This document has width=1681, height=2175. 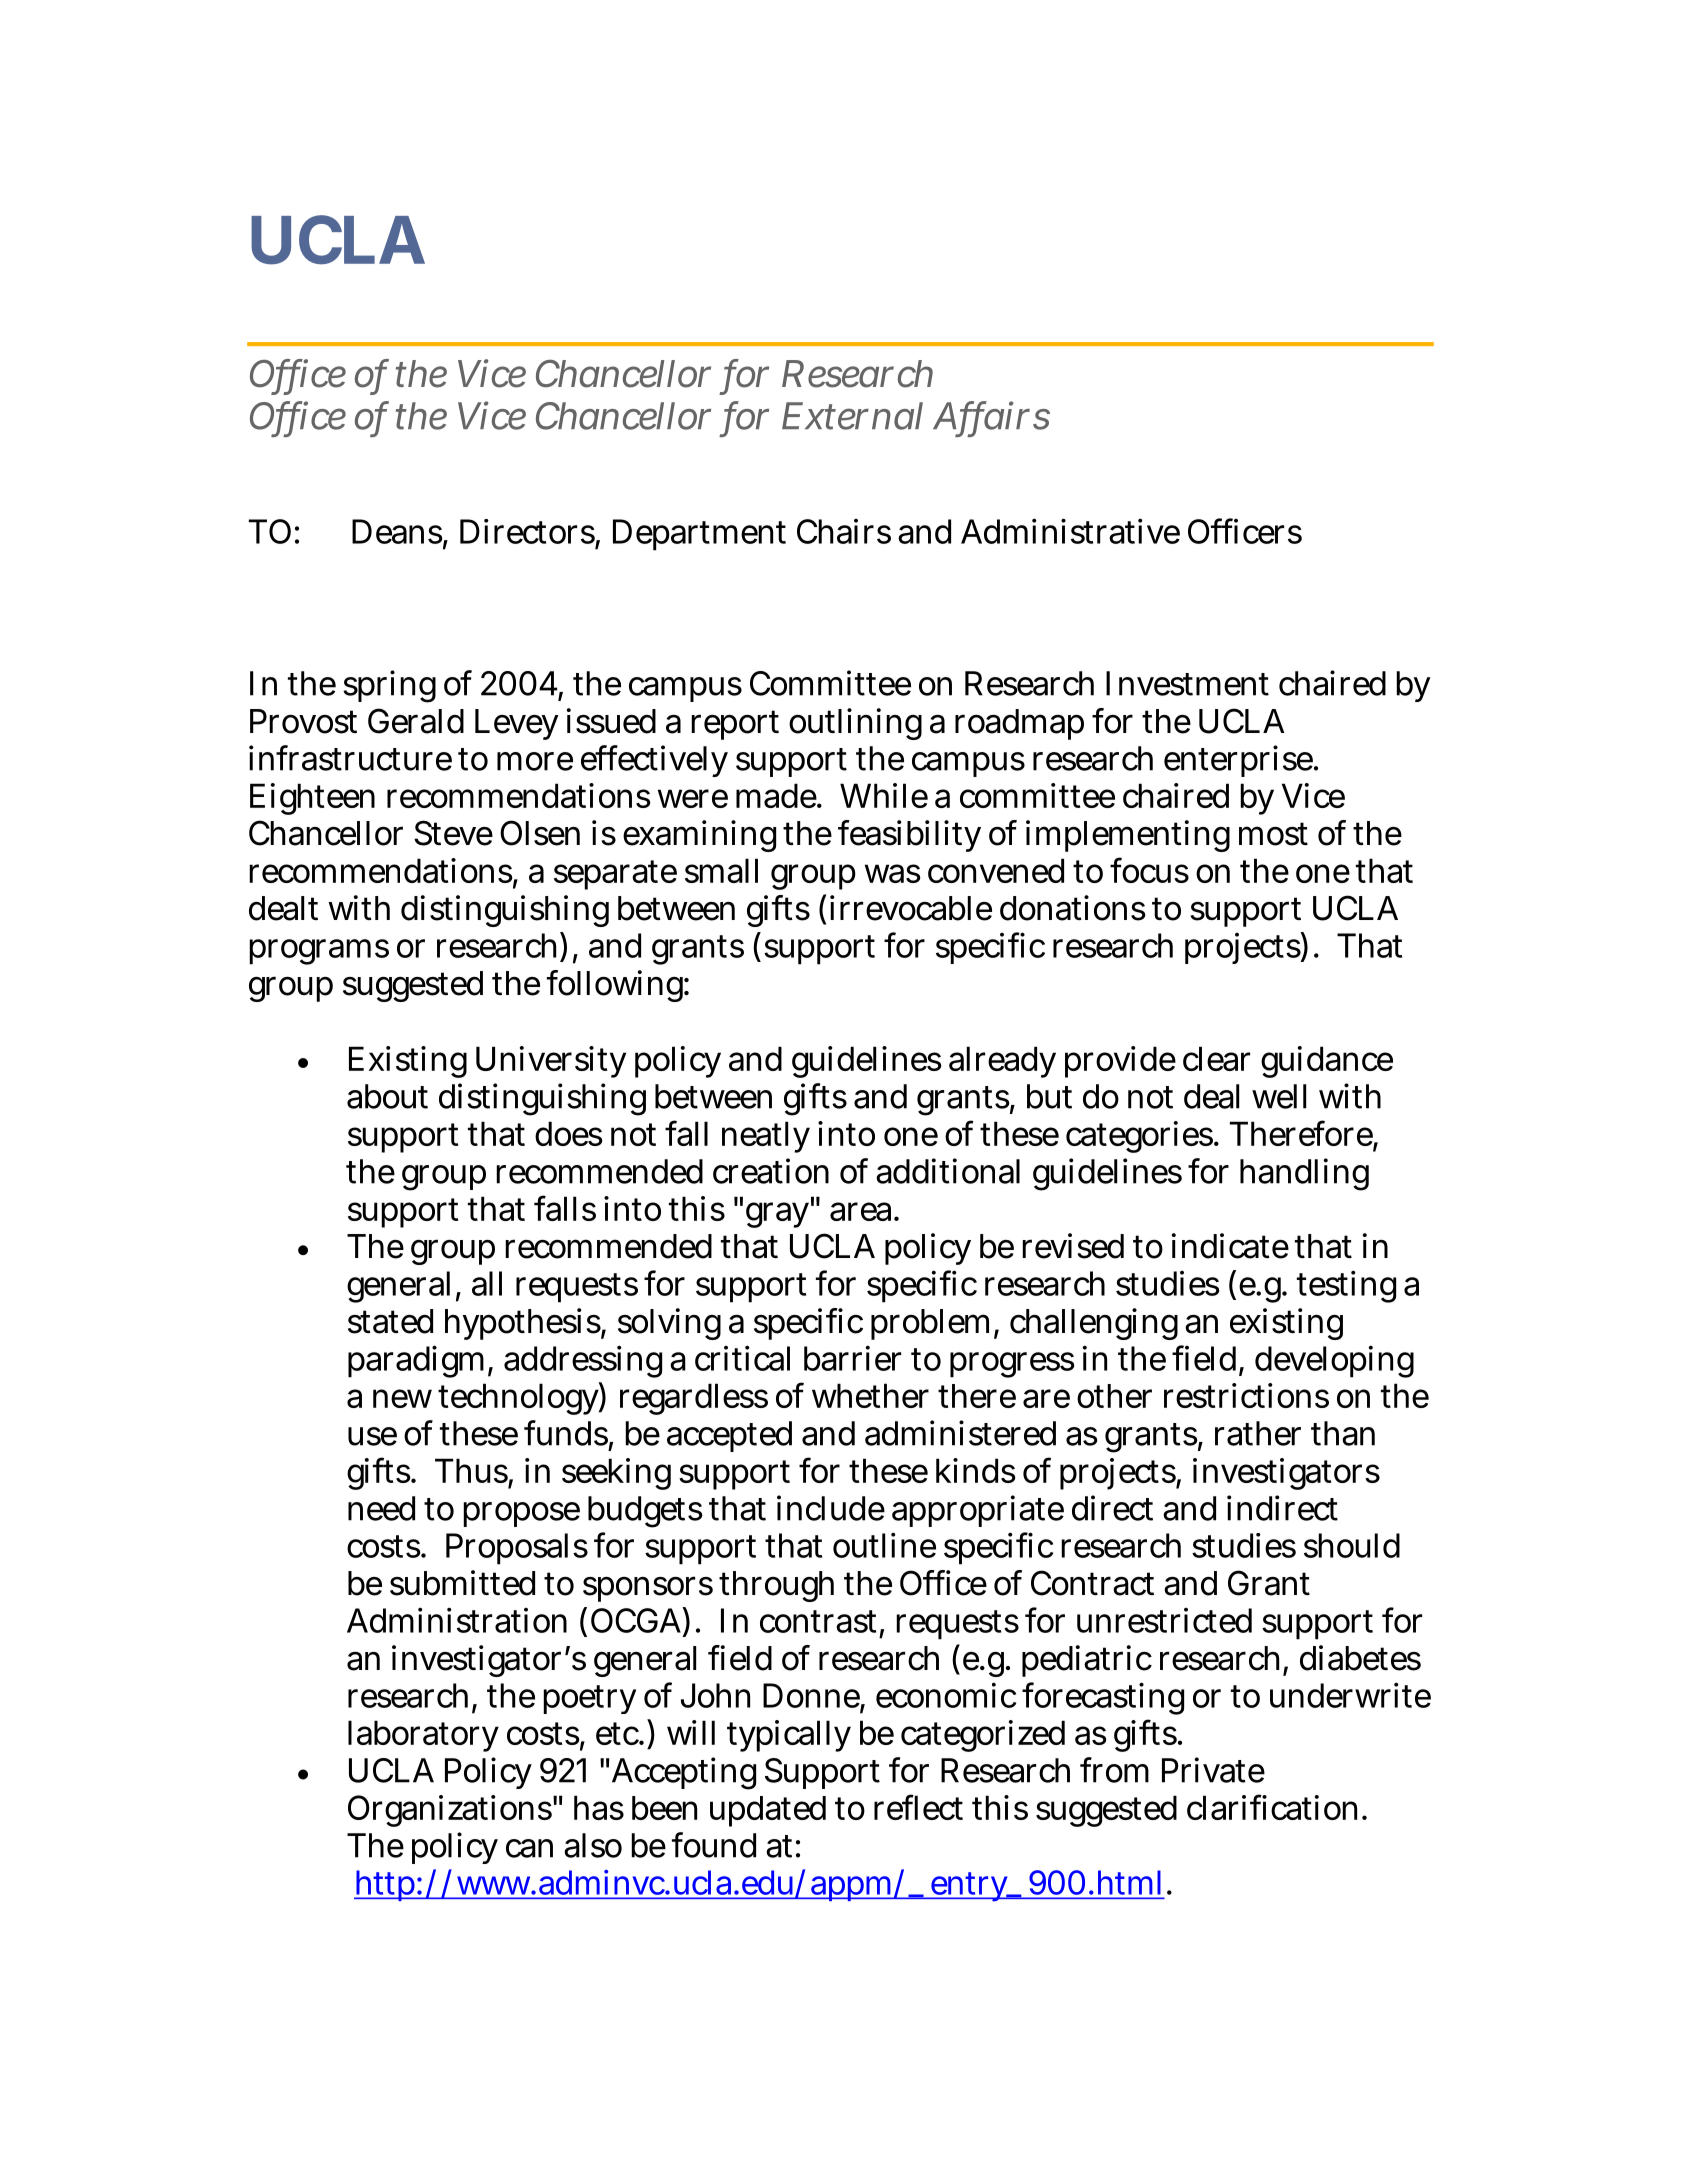 I want to click on Administrative, so click(x=1070, y=531).
